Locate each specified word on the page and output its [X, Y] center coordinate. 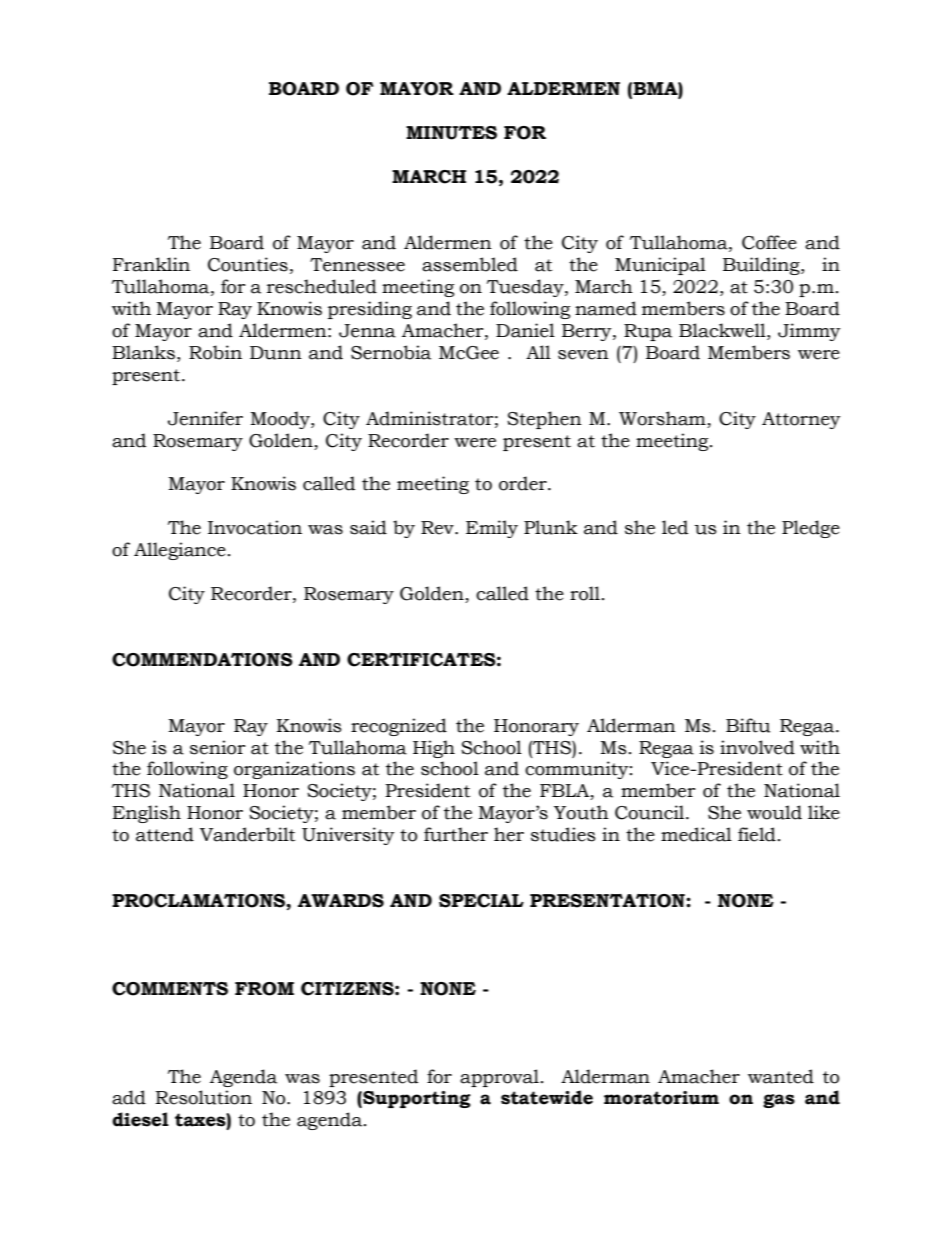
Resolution [204, 1097]
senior [218, 747]
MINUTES [451, 133]
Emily [492, 529]
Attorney [801, 420]
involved [757, 747]
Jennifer [205, 418]
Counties [248, 264]
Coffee [769, 242]
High [434, 749]
